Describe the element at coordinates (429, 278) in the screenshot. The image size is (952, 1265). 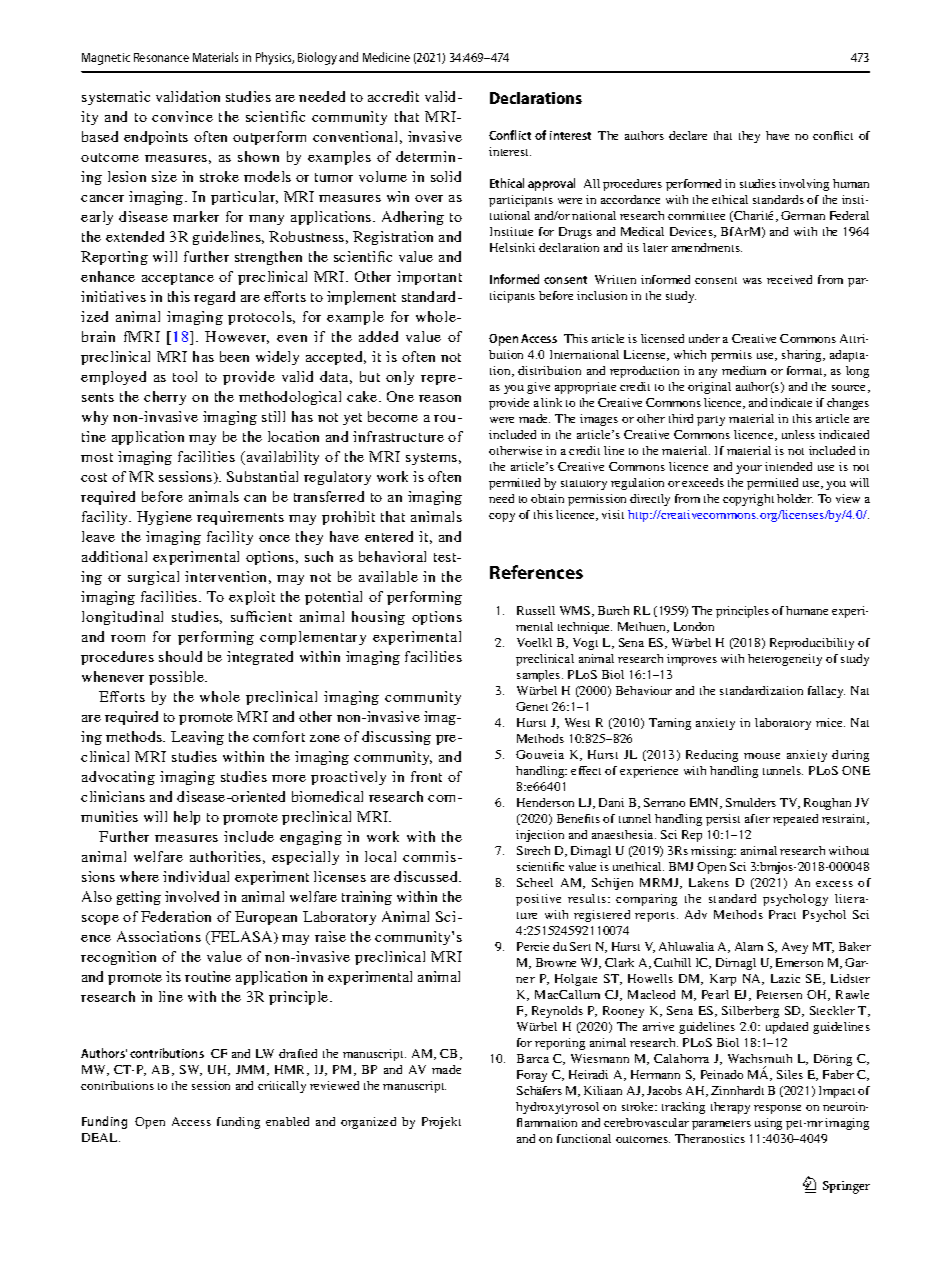
I see `important` at that location.
